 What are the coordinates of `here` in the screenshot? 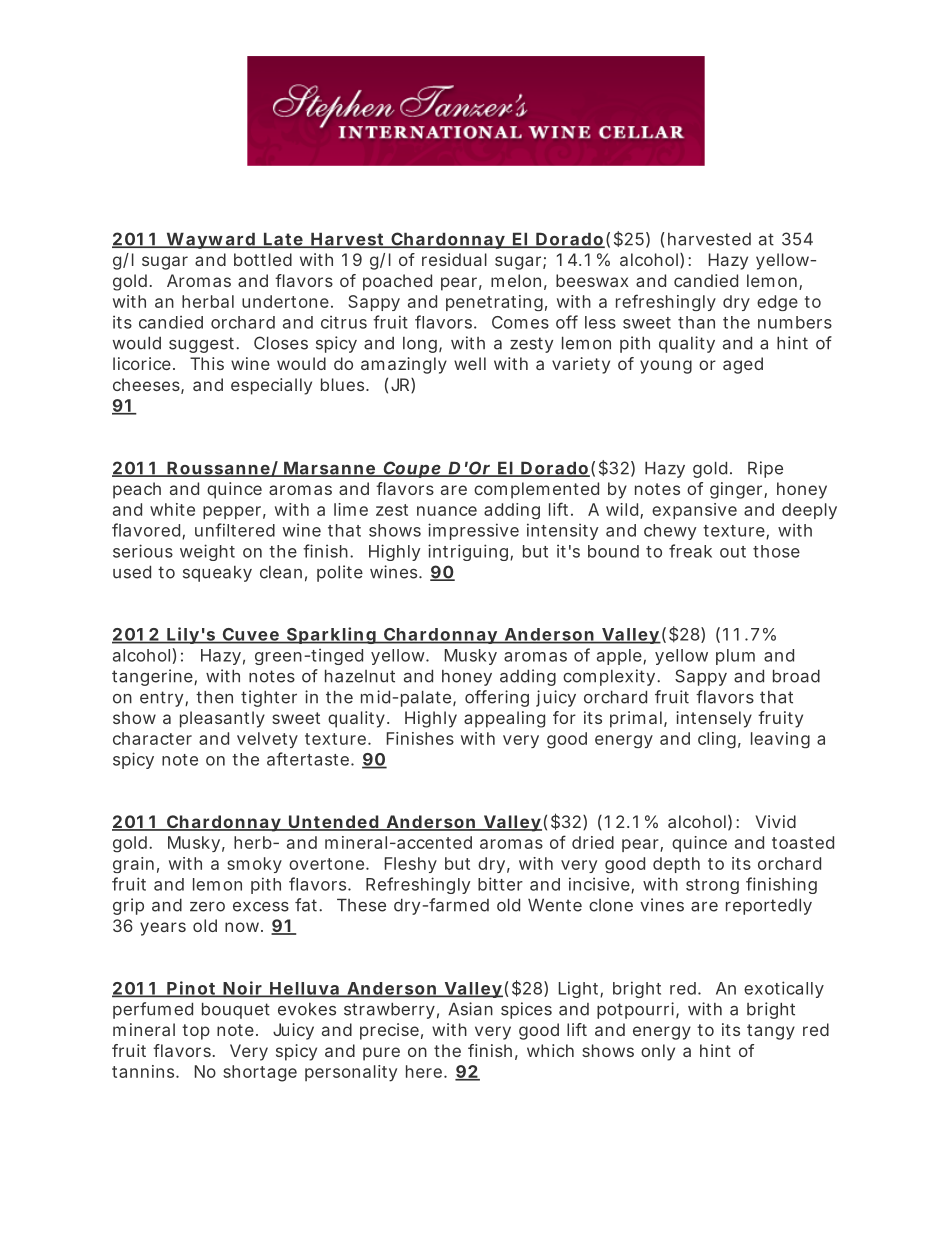 It's located at (424, 1071).
